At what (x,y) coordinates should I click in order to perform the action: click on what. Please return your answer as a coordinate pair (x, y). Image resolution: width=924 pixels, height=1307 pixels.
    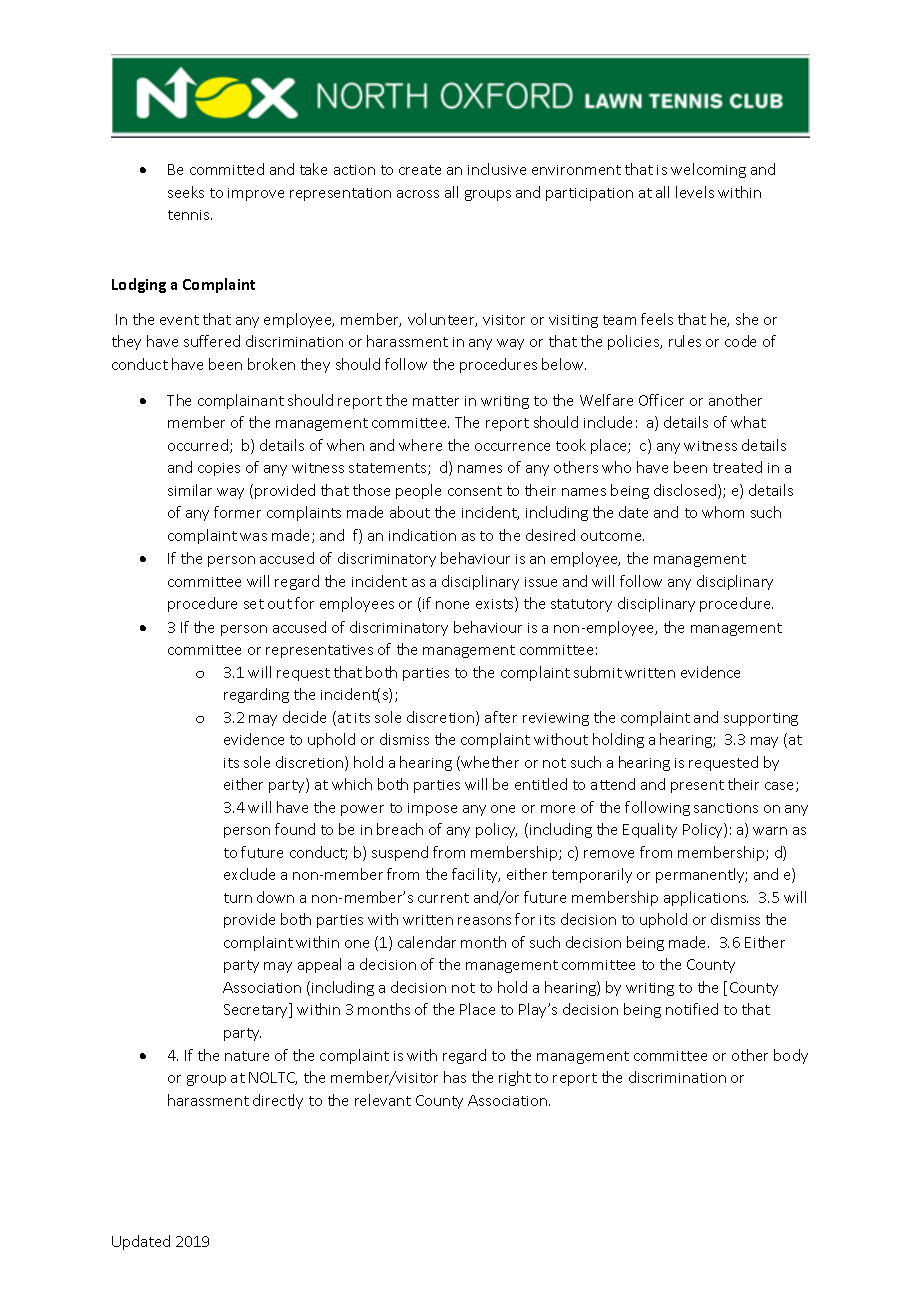
    Looking at the image, I should click on (748, 422).
